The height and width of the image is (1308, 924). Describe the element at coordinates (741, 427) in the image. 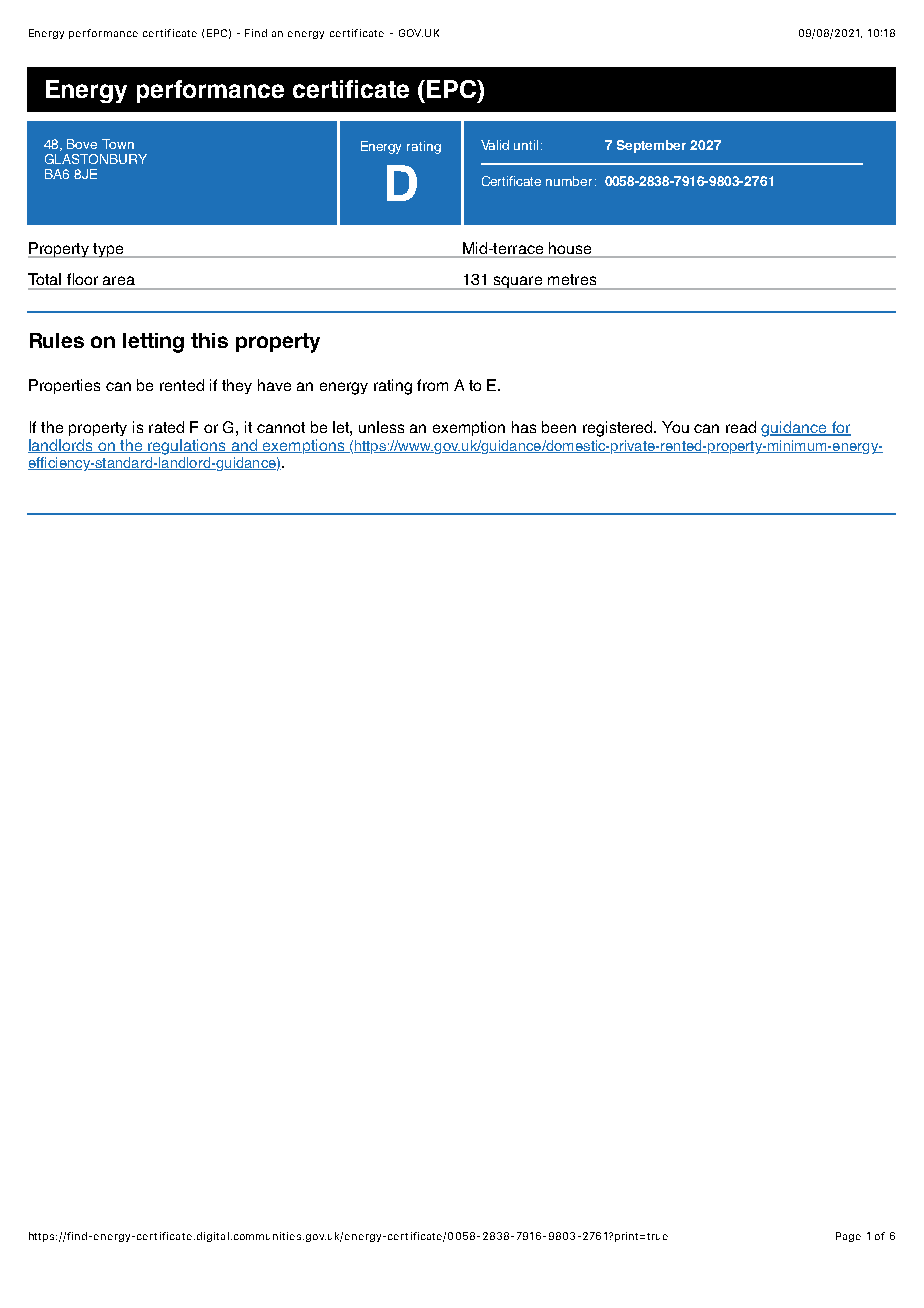

I see `read` at that location.
